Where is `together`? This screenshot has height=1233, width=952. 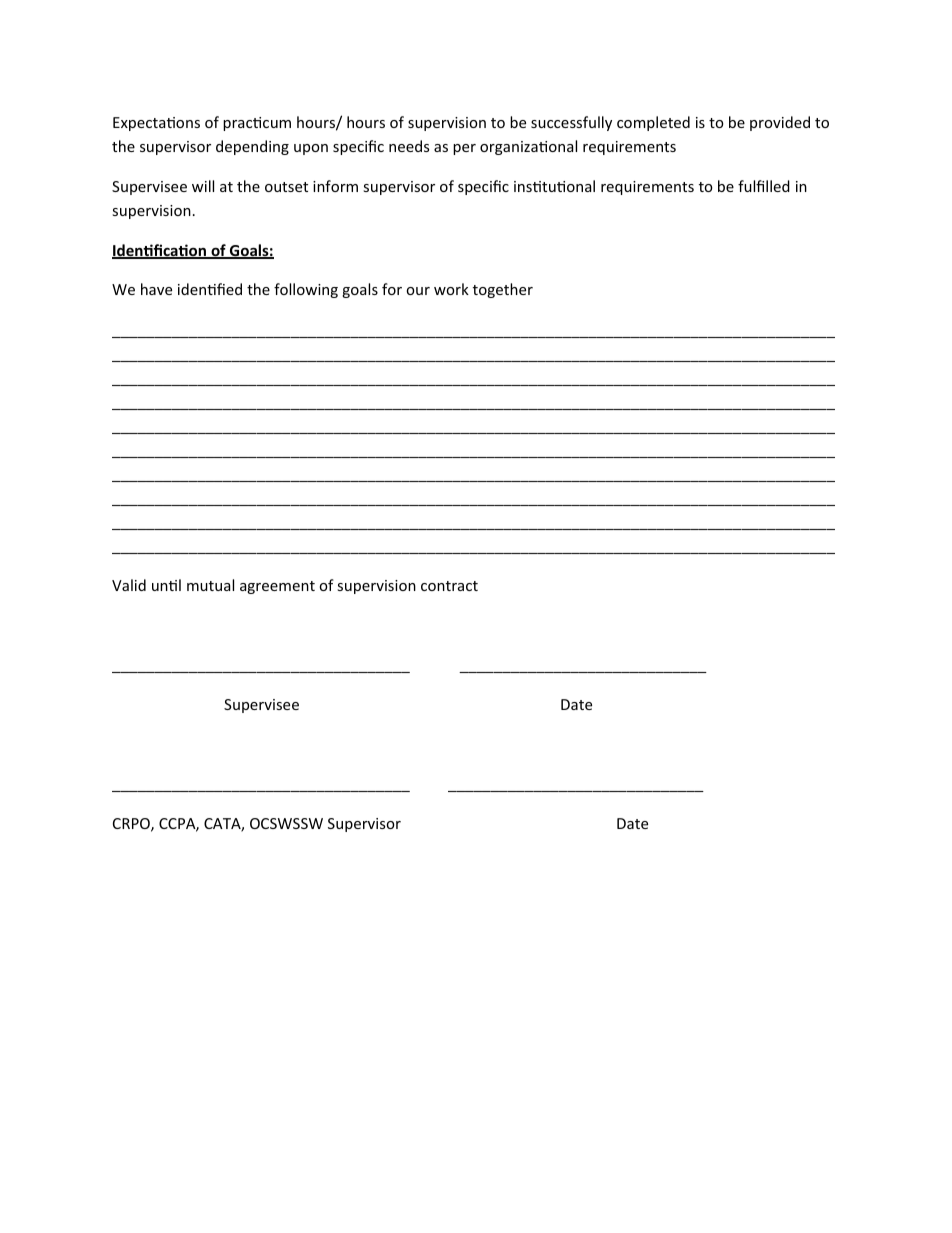 together is located at coordinates (503, 290).
